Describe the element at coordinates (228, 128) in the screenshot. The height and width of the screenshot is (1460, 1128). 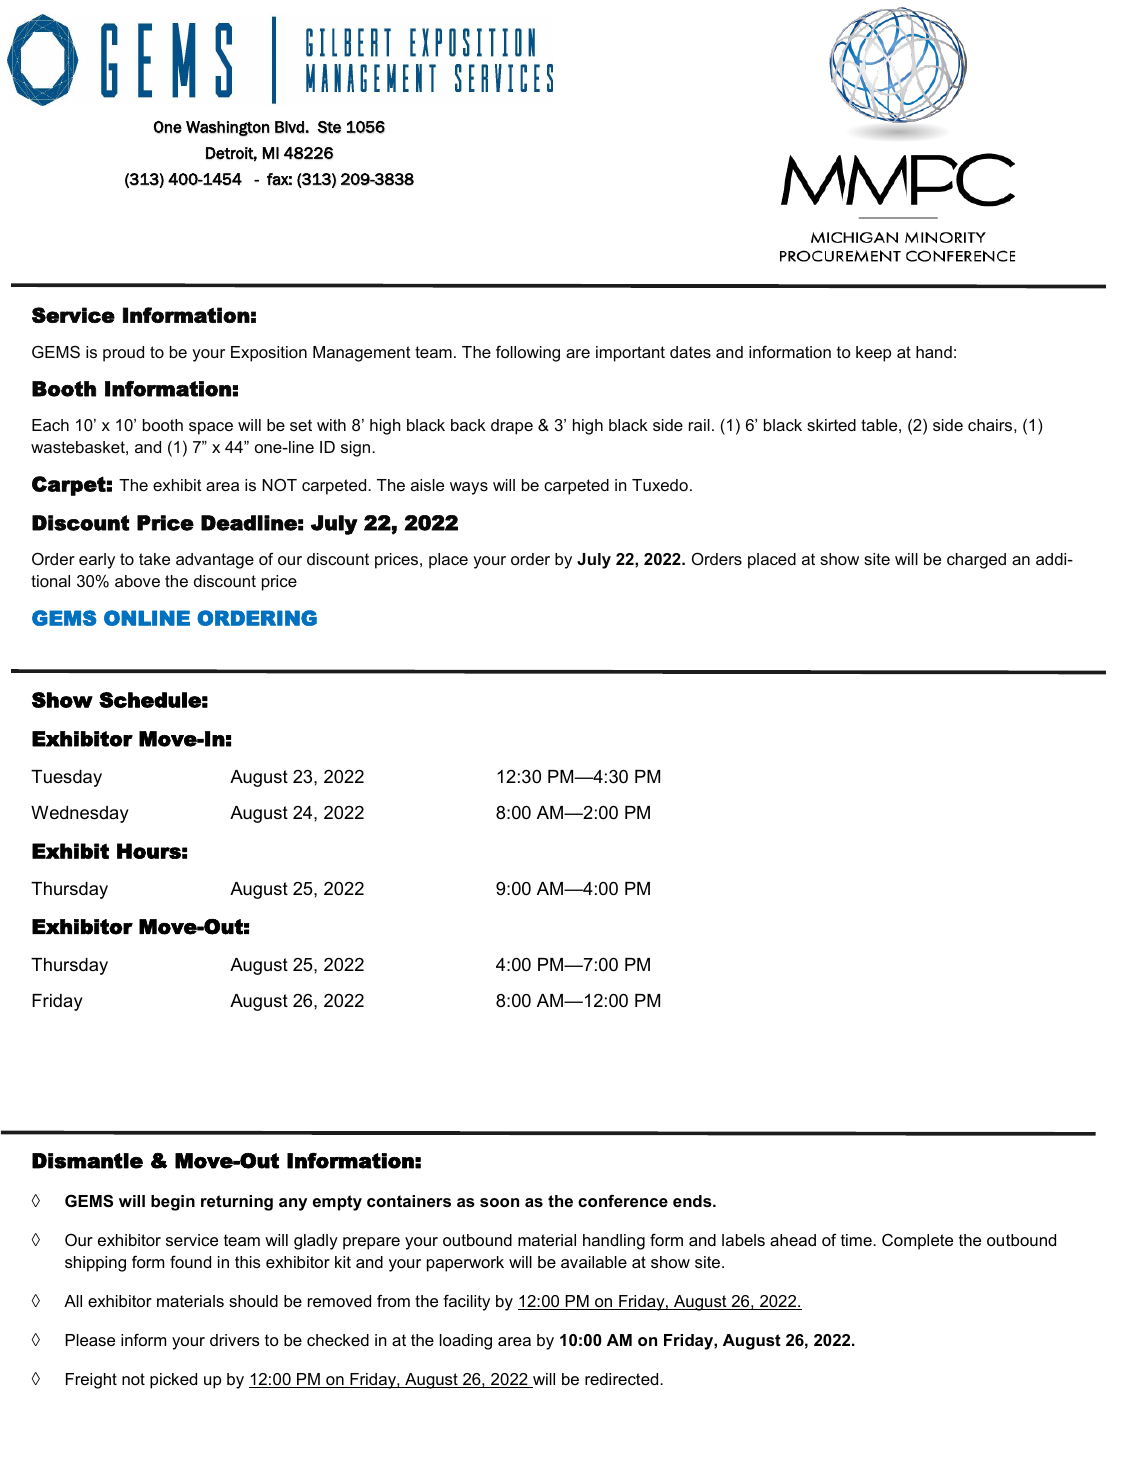
I see `Washington` at that location.
